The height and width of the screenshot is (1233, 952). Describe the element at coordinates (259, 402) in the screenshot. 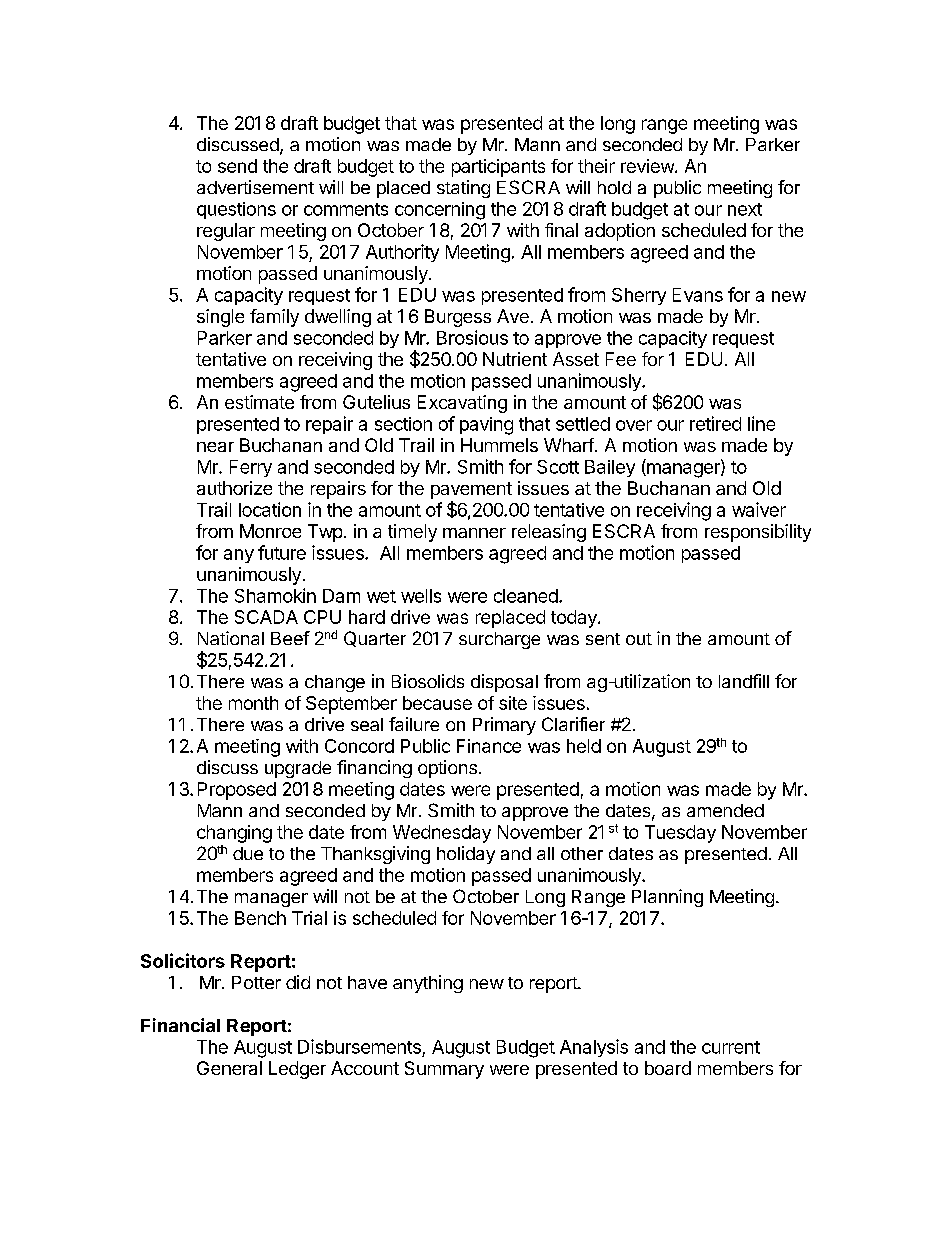

I see `estimate` at that location.
